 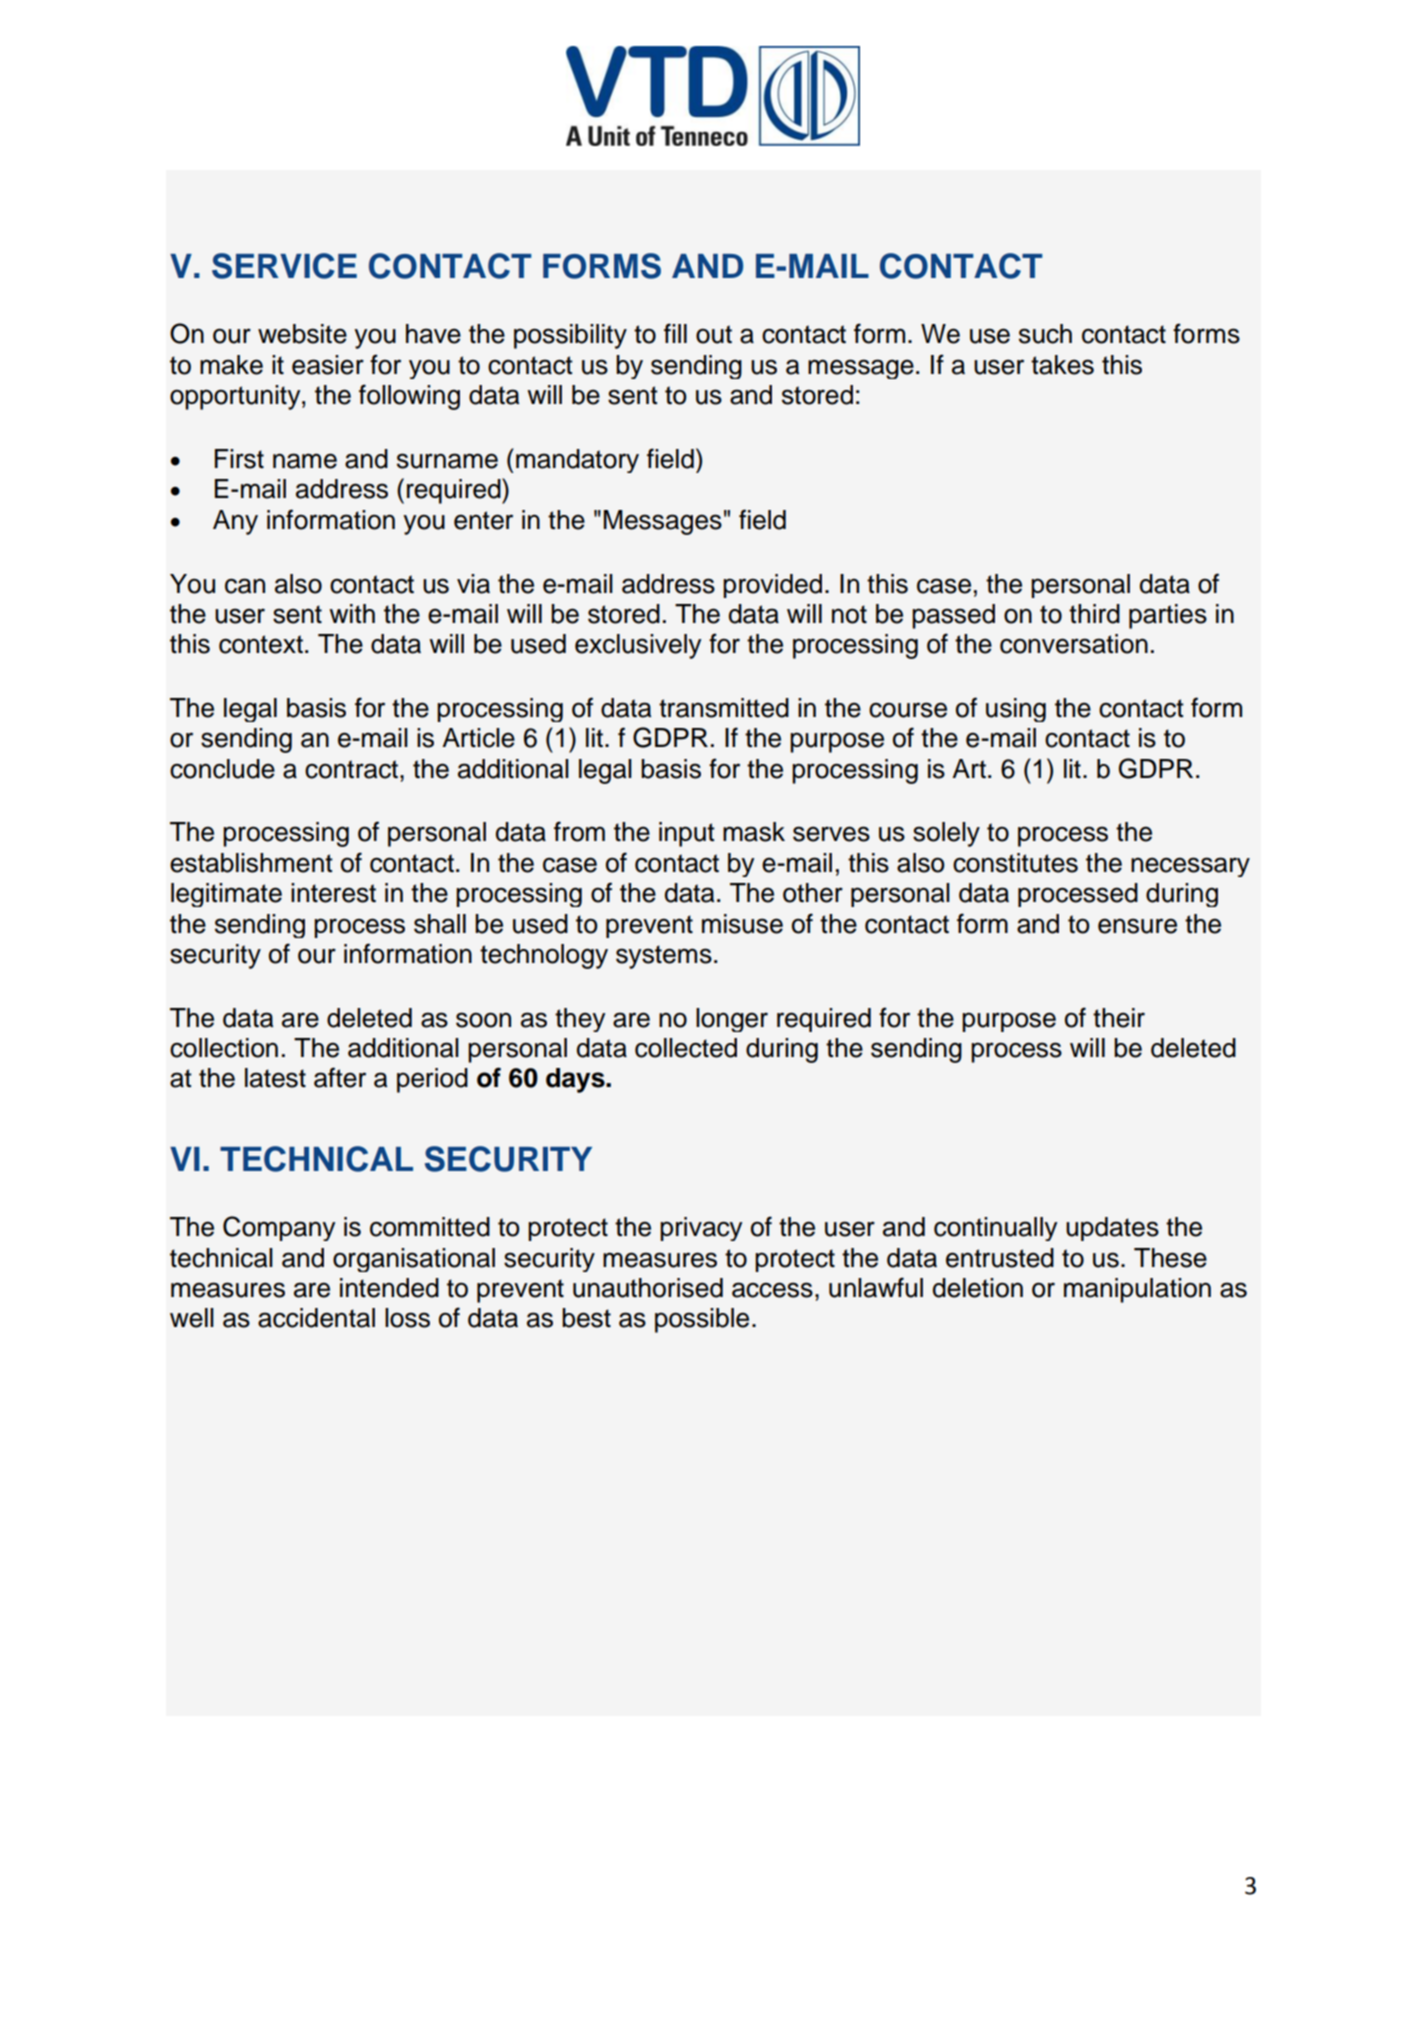 What do you see at coordinates (1119, 1018) in the screenshot?
I see `their` at bounding box center [1119, 1018].
